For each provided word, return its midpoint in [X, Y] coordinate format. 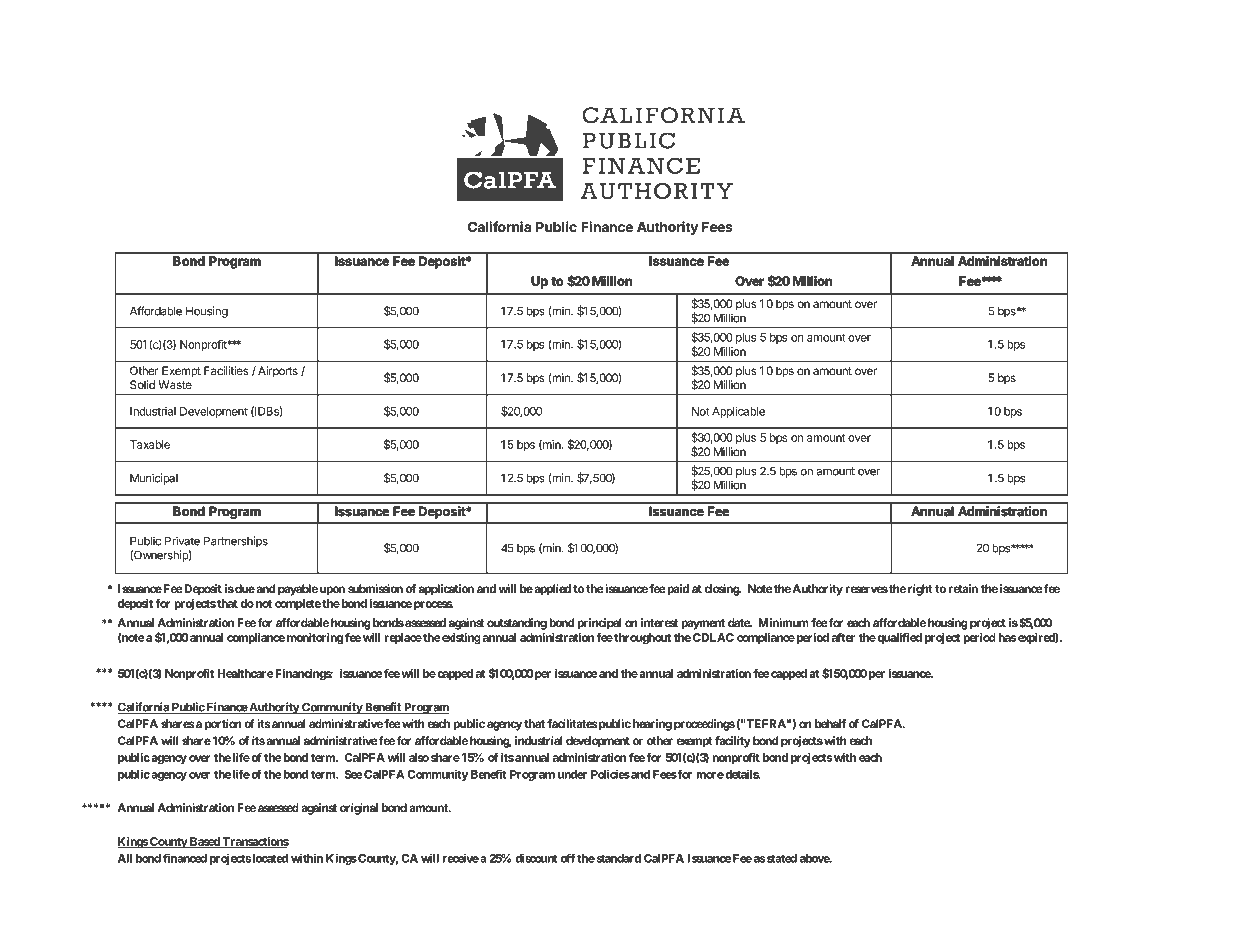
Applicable [738, 412]
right [920, 590]
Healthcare [245, 673]
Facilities [226, 370]
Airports [278, 371]
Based [205, 842]
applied [551, 590]
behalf [830, 723]
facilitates [572, 723]
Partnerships [236, 542]
